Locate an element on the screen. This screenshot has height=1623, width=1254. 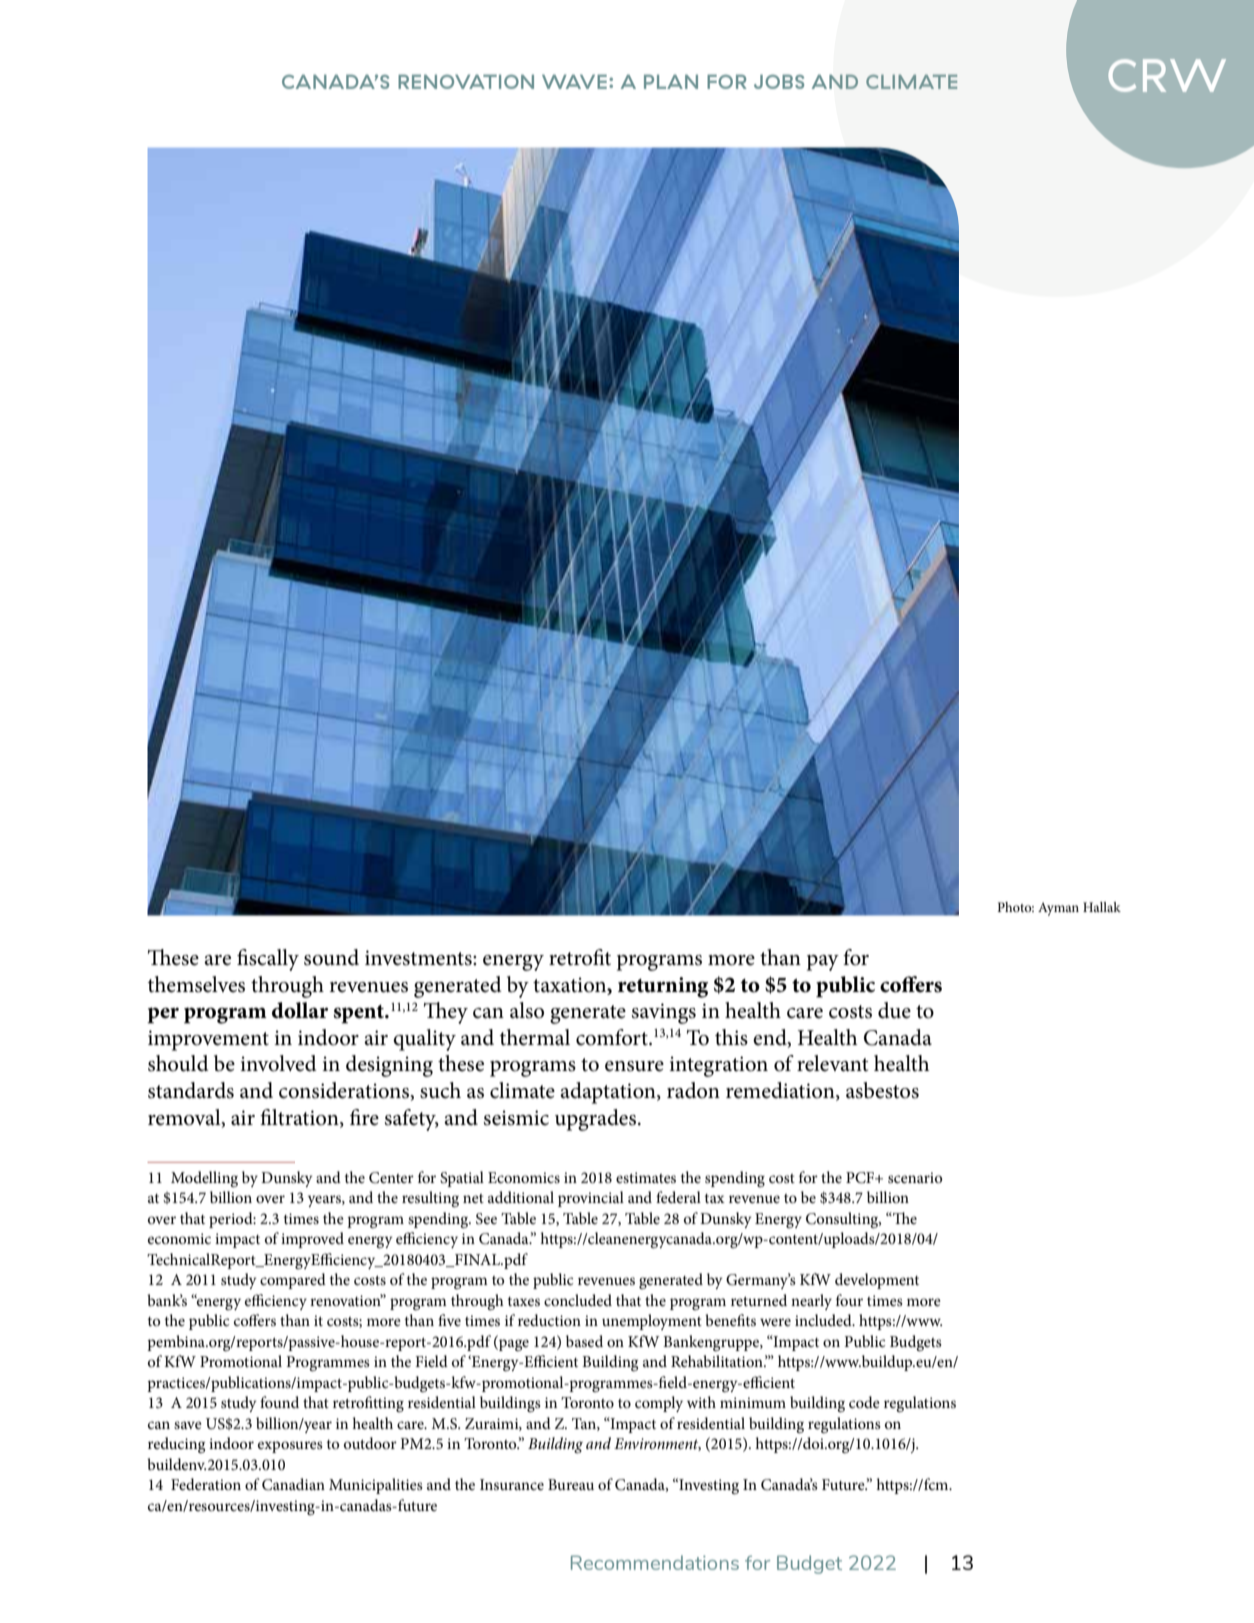
savings is located at coordinates (664, 1013).
